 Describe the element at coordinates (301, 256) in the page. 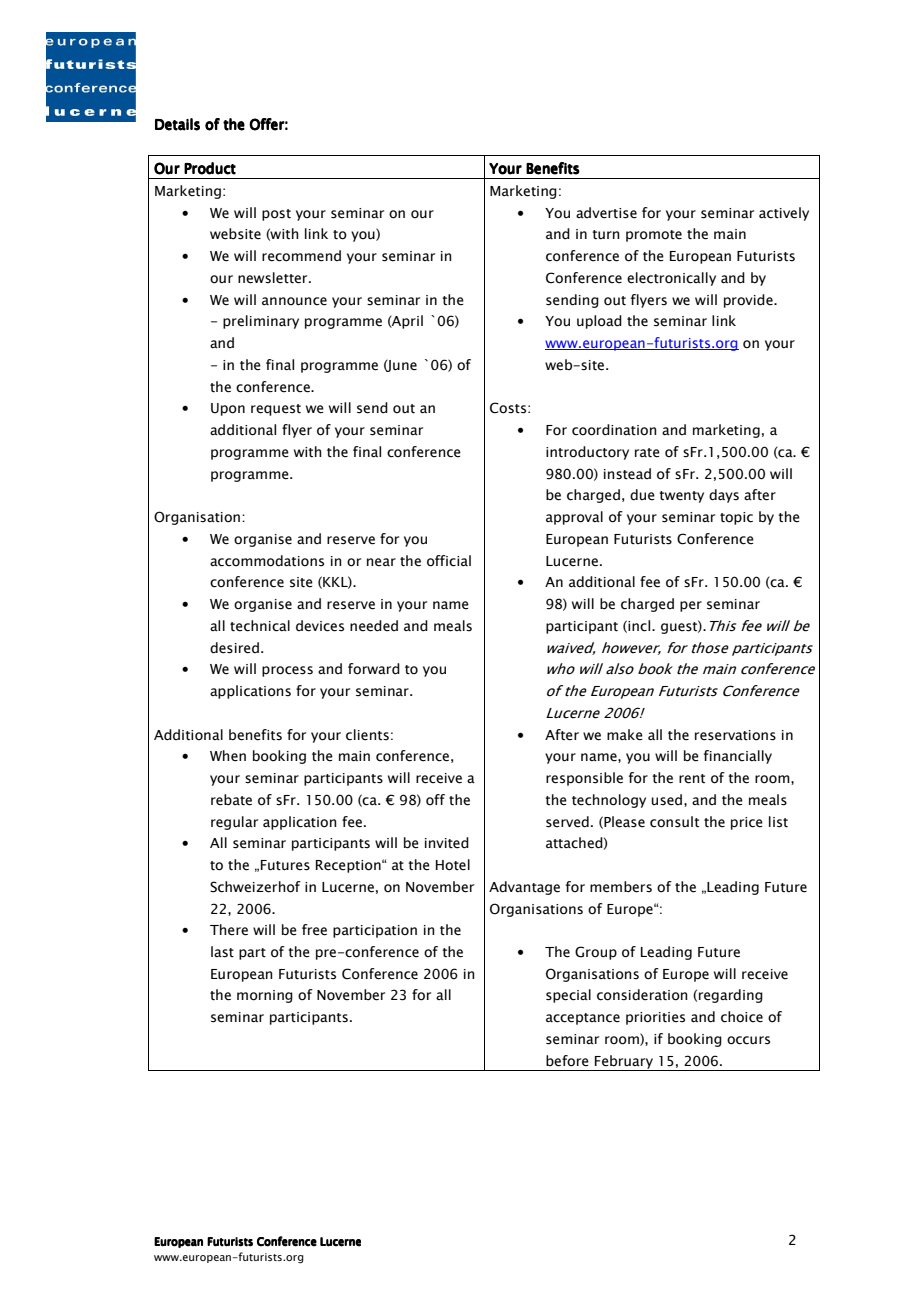

I see `recommend` at that location.
